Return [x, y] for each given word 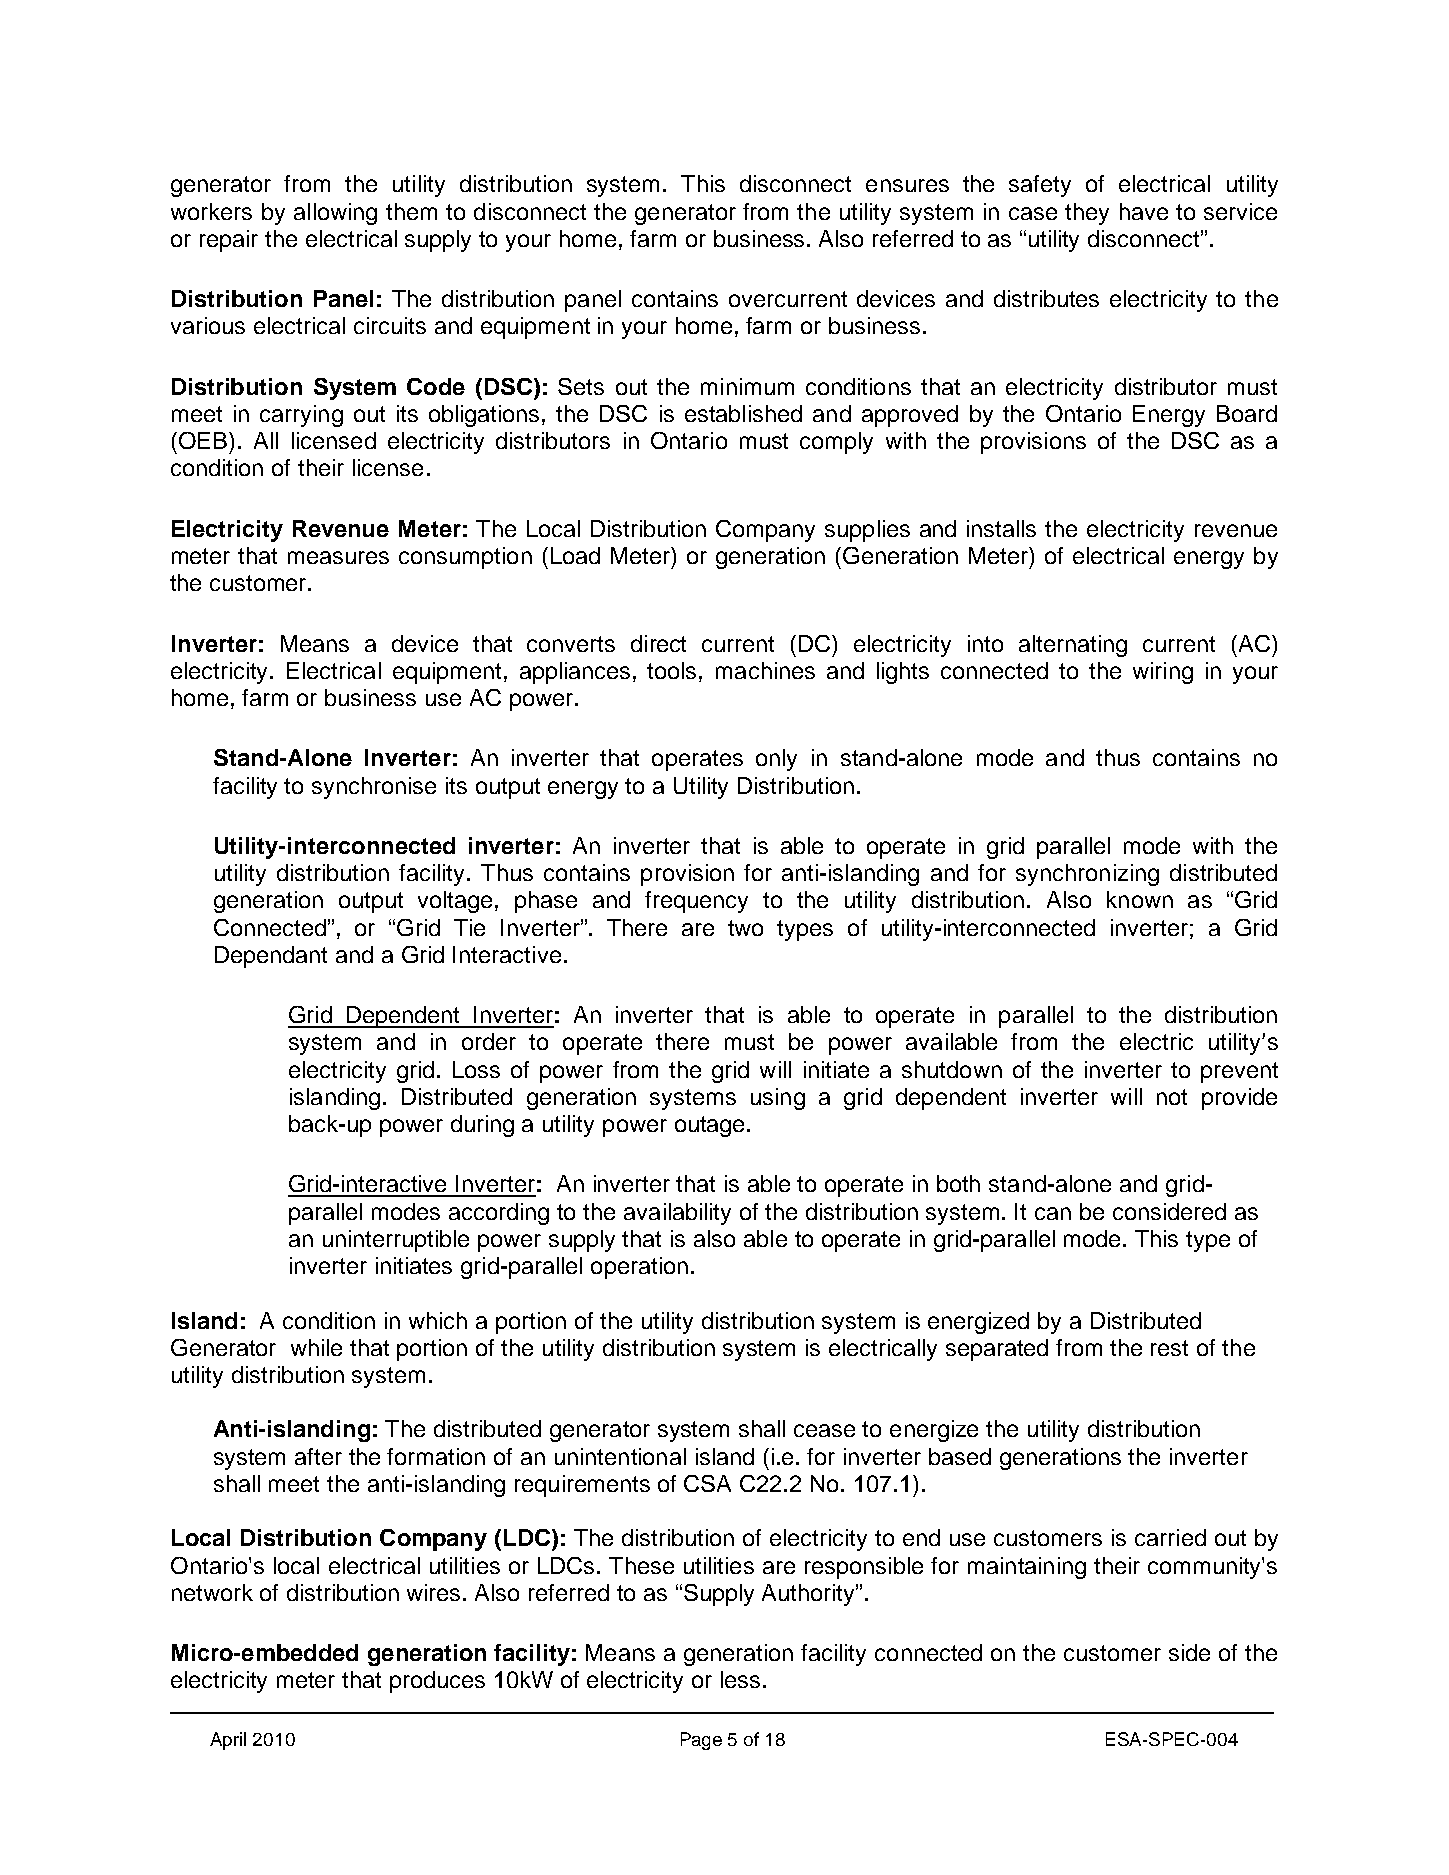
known [1140, 899]
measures [338, 557]
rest [1169, 1348]
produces [437, 1682]
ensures [907, 185]
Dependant [271, 957]
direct [658, 643]
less [740, 1679]
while [316, 1347]
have [1144, 211]
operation [639, 1268]
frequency [696, 902]
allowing [335, 214]
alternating [1073, 646]
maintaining [1027, 1568]
